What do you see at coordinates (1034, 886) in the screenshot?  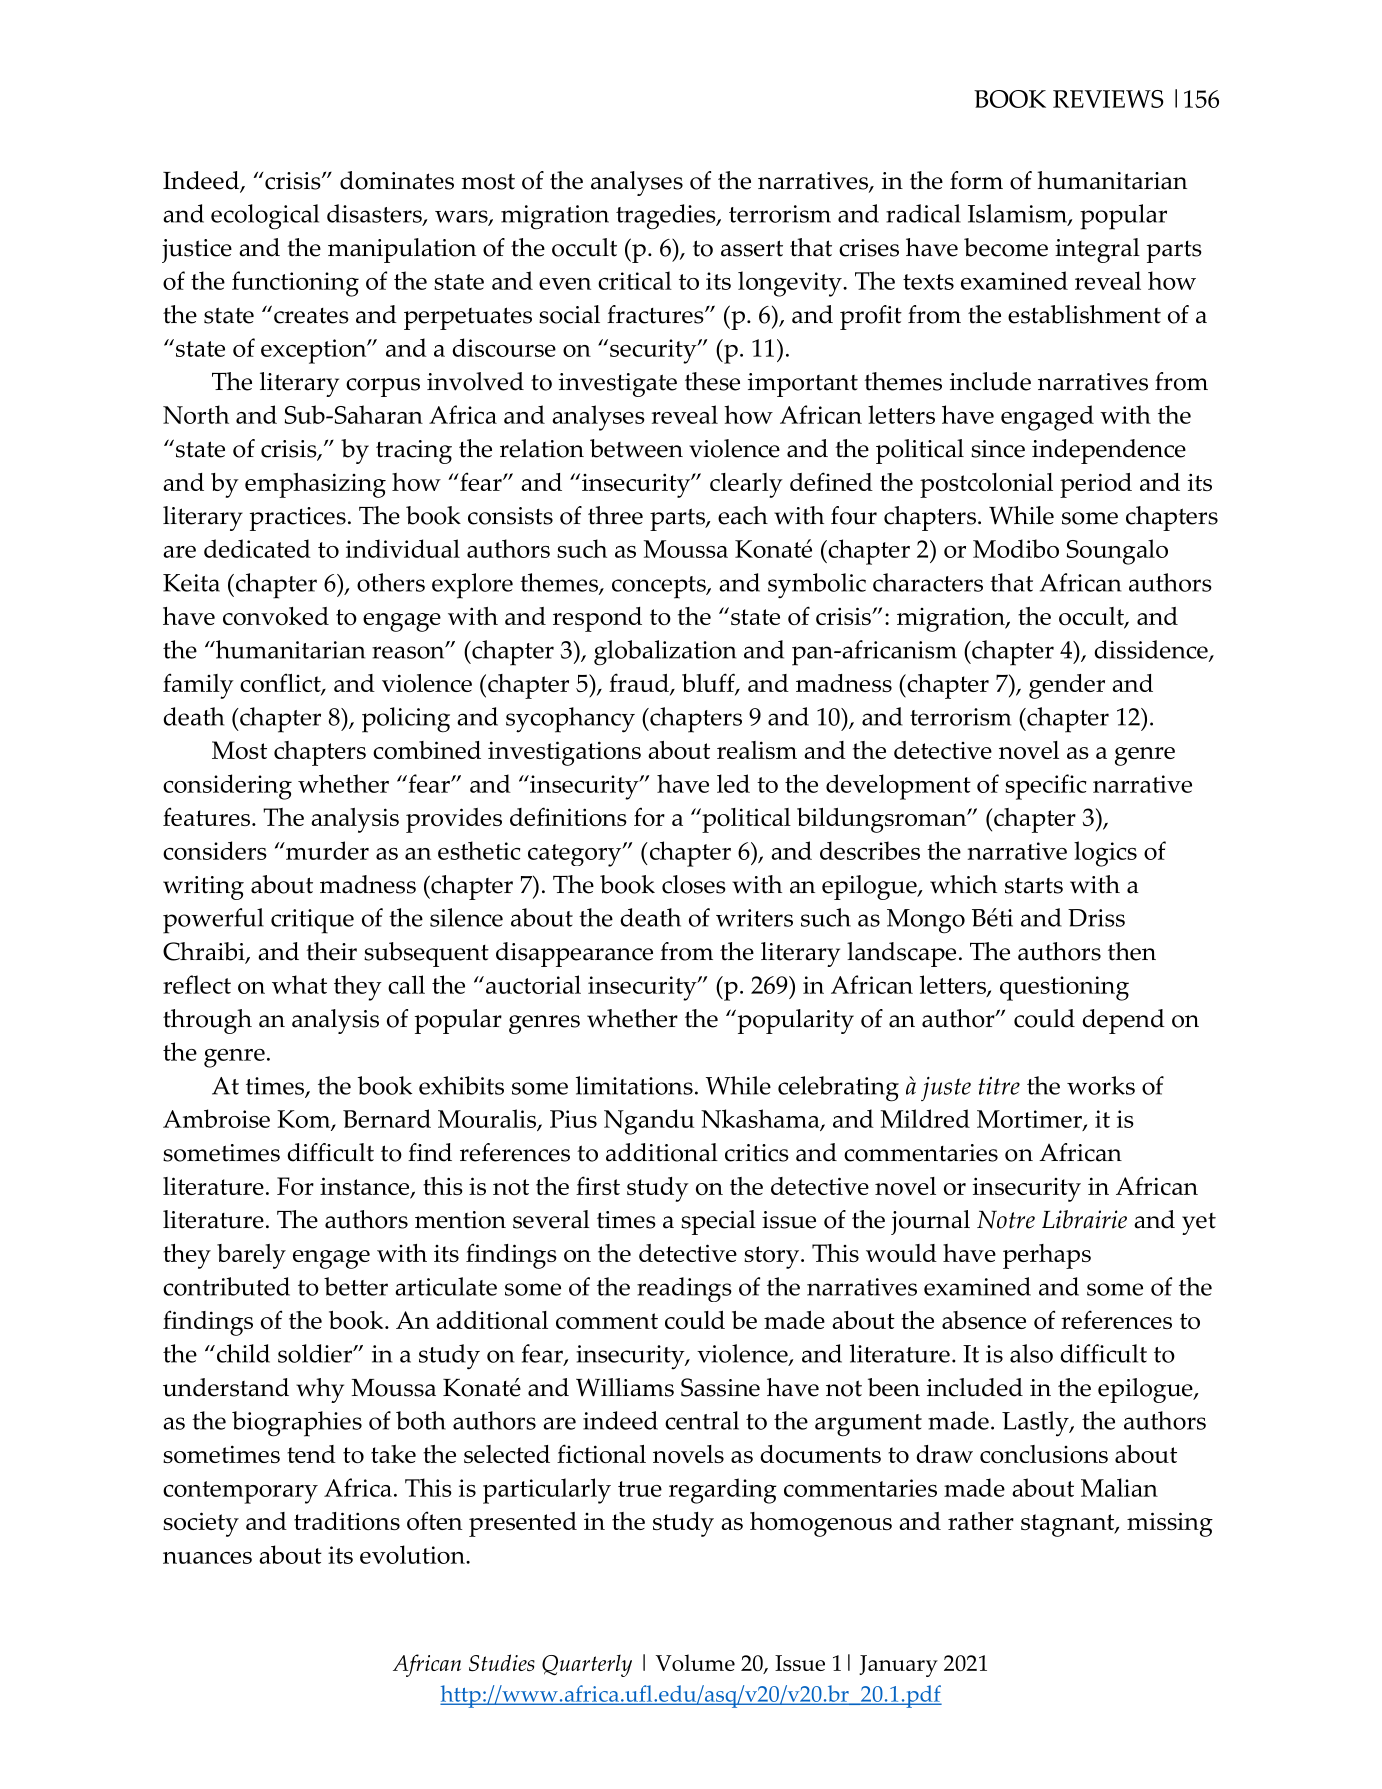 I see `starts` at bounding box center [1034, 886].
